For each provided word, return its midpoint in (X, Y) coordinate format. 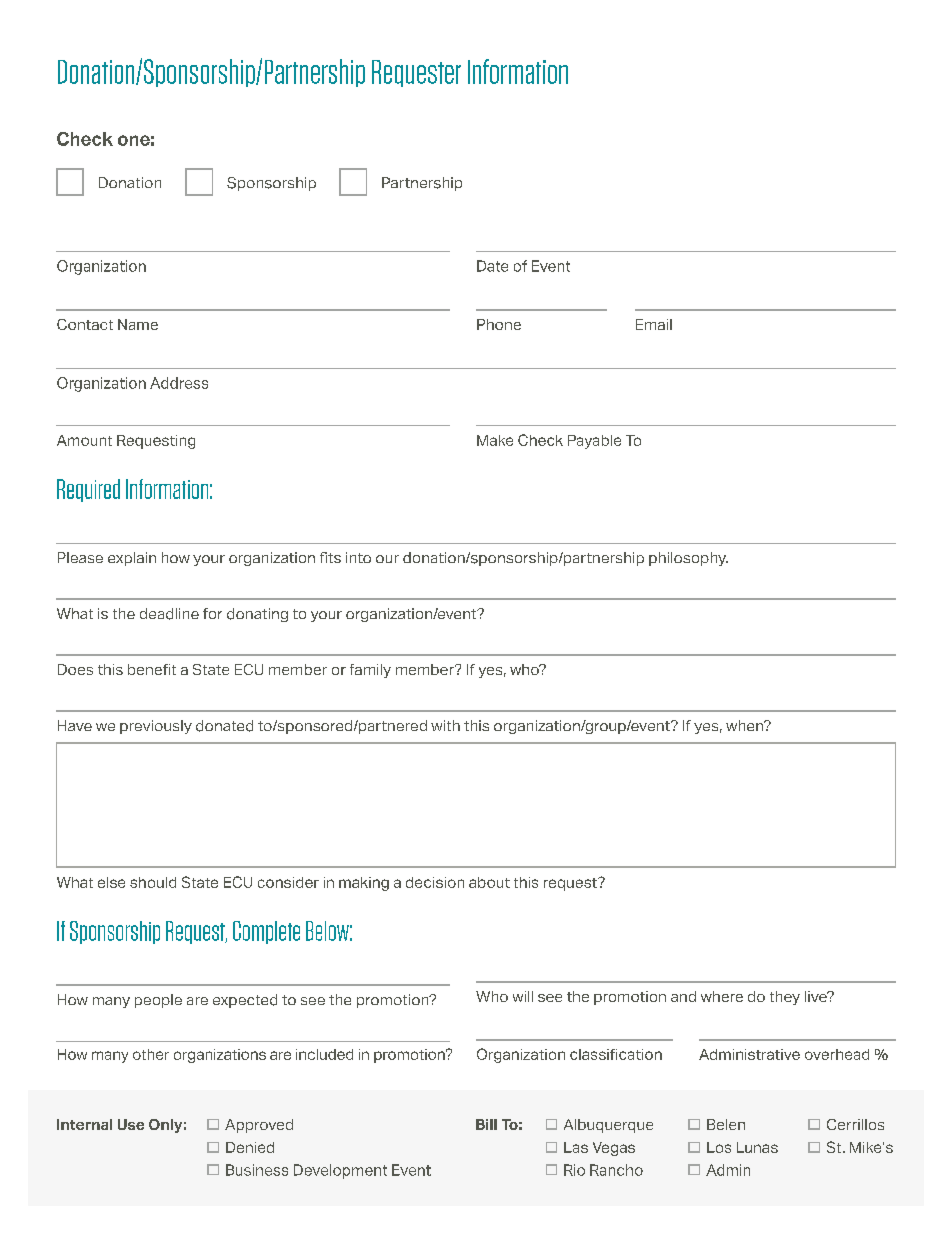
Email (654, 324)
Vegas (614, 1149)
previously (156, 727)
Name (138, 324)
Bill (486, 1124)
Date (492, 266)
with (445, 725)
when (745, 725)
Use (131, 1124)
